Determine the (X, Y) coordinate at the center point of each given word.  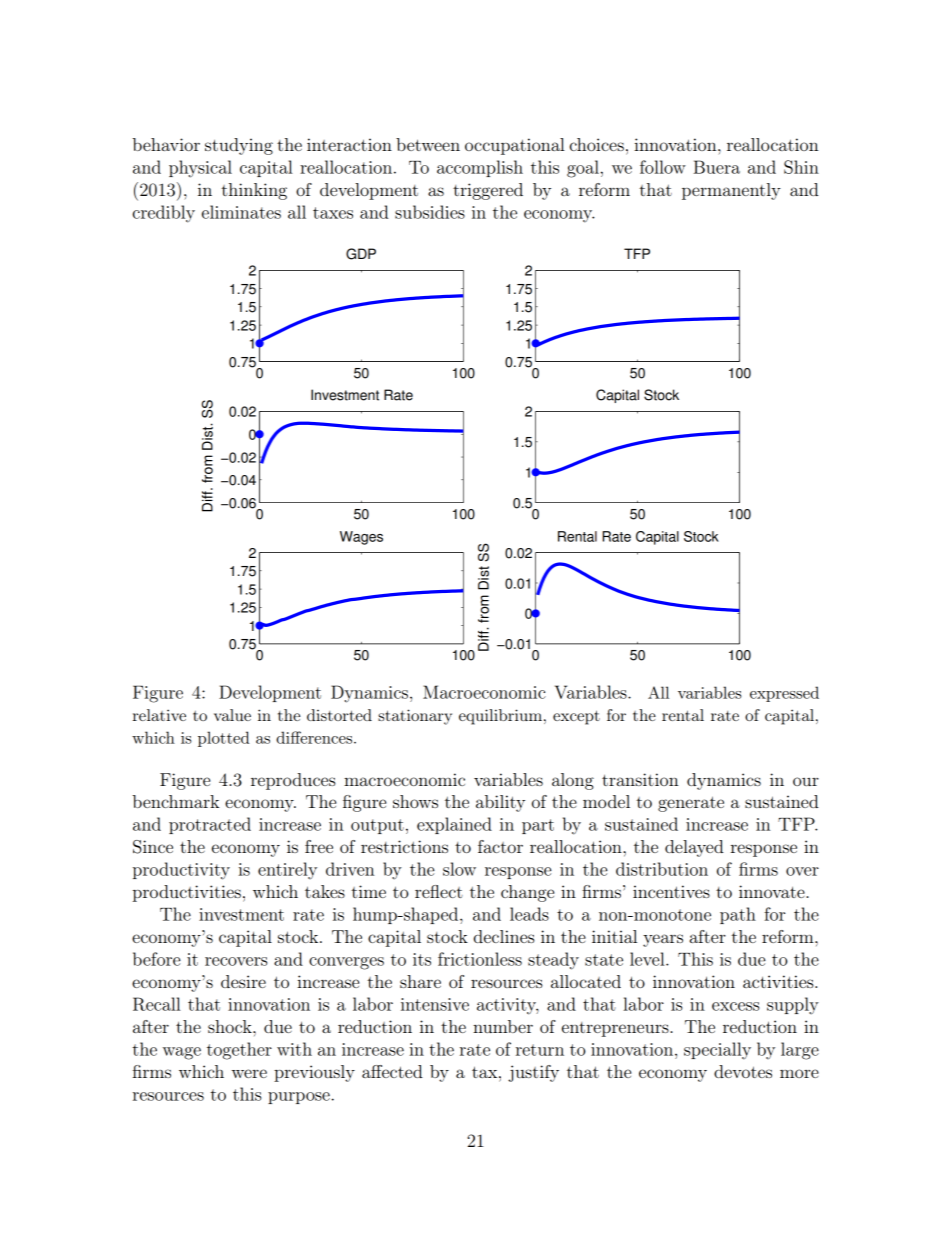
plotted (223, 739)
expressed (784, 694)
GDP (361, 254)
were (249, 1073)
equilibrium (502, 717)
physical (200, 169)
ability (500, 803)
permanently (731, 191)
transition (640, 779)
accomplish (480, 168)
